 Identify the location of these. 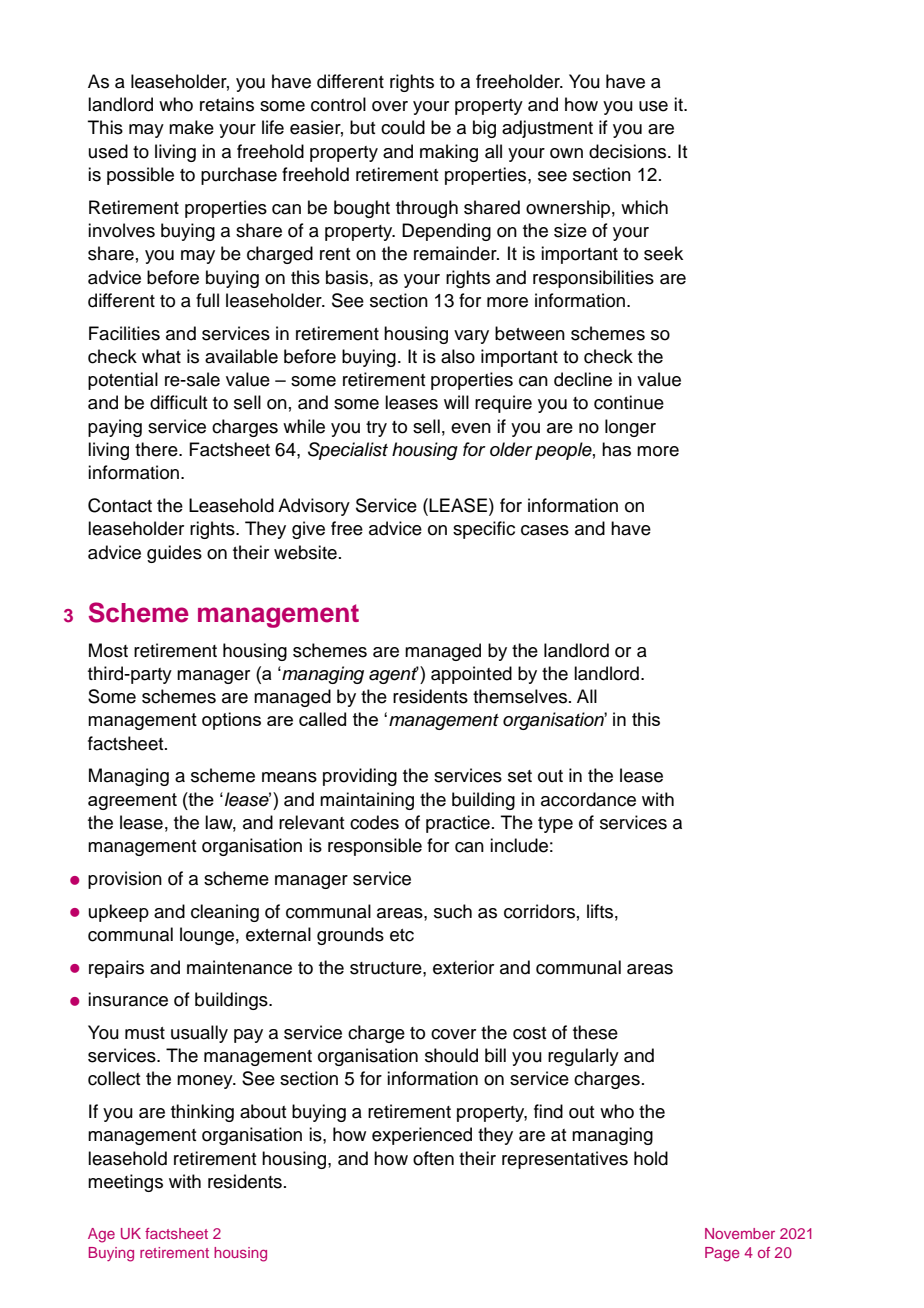
(595, 1032).
